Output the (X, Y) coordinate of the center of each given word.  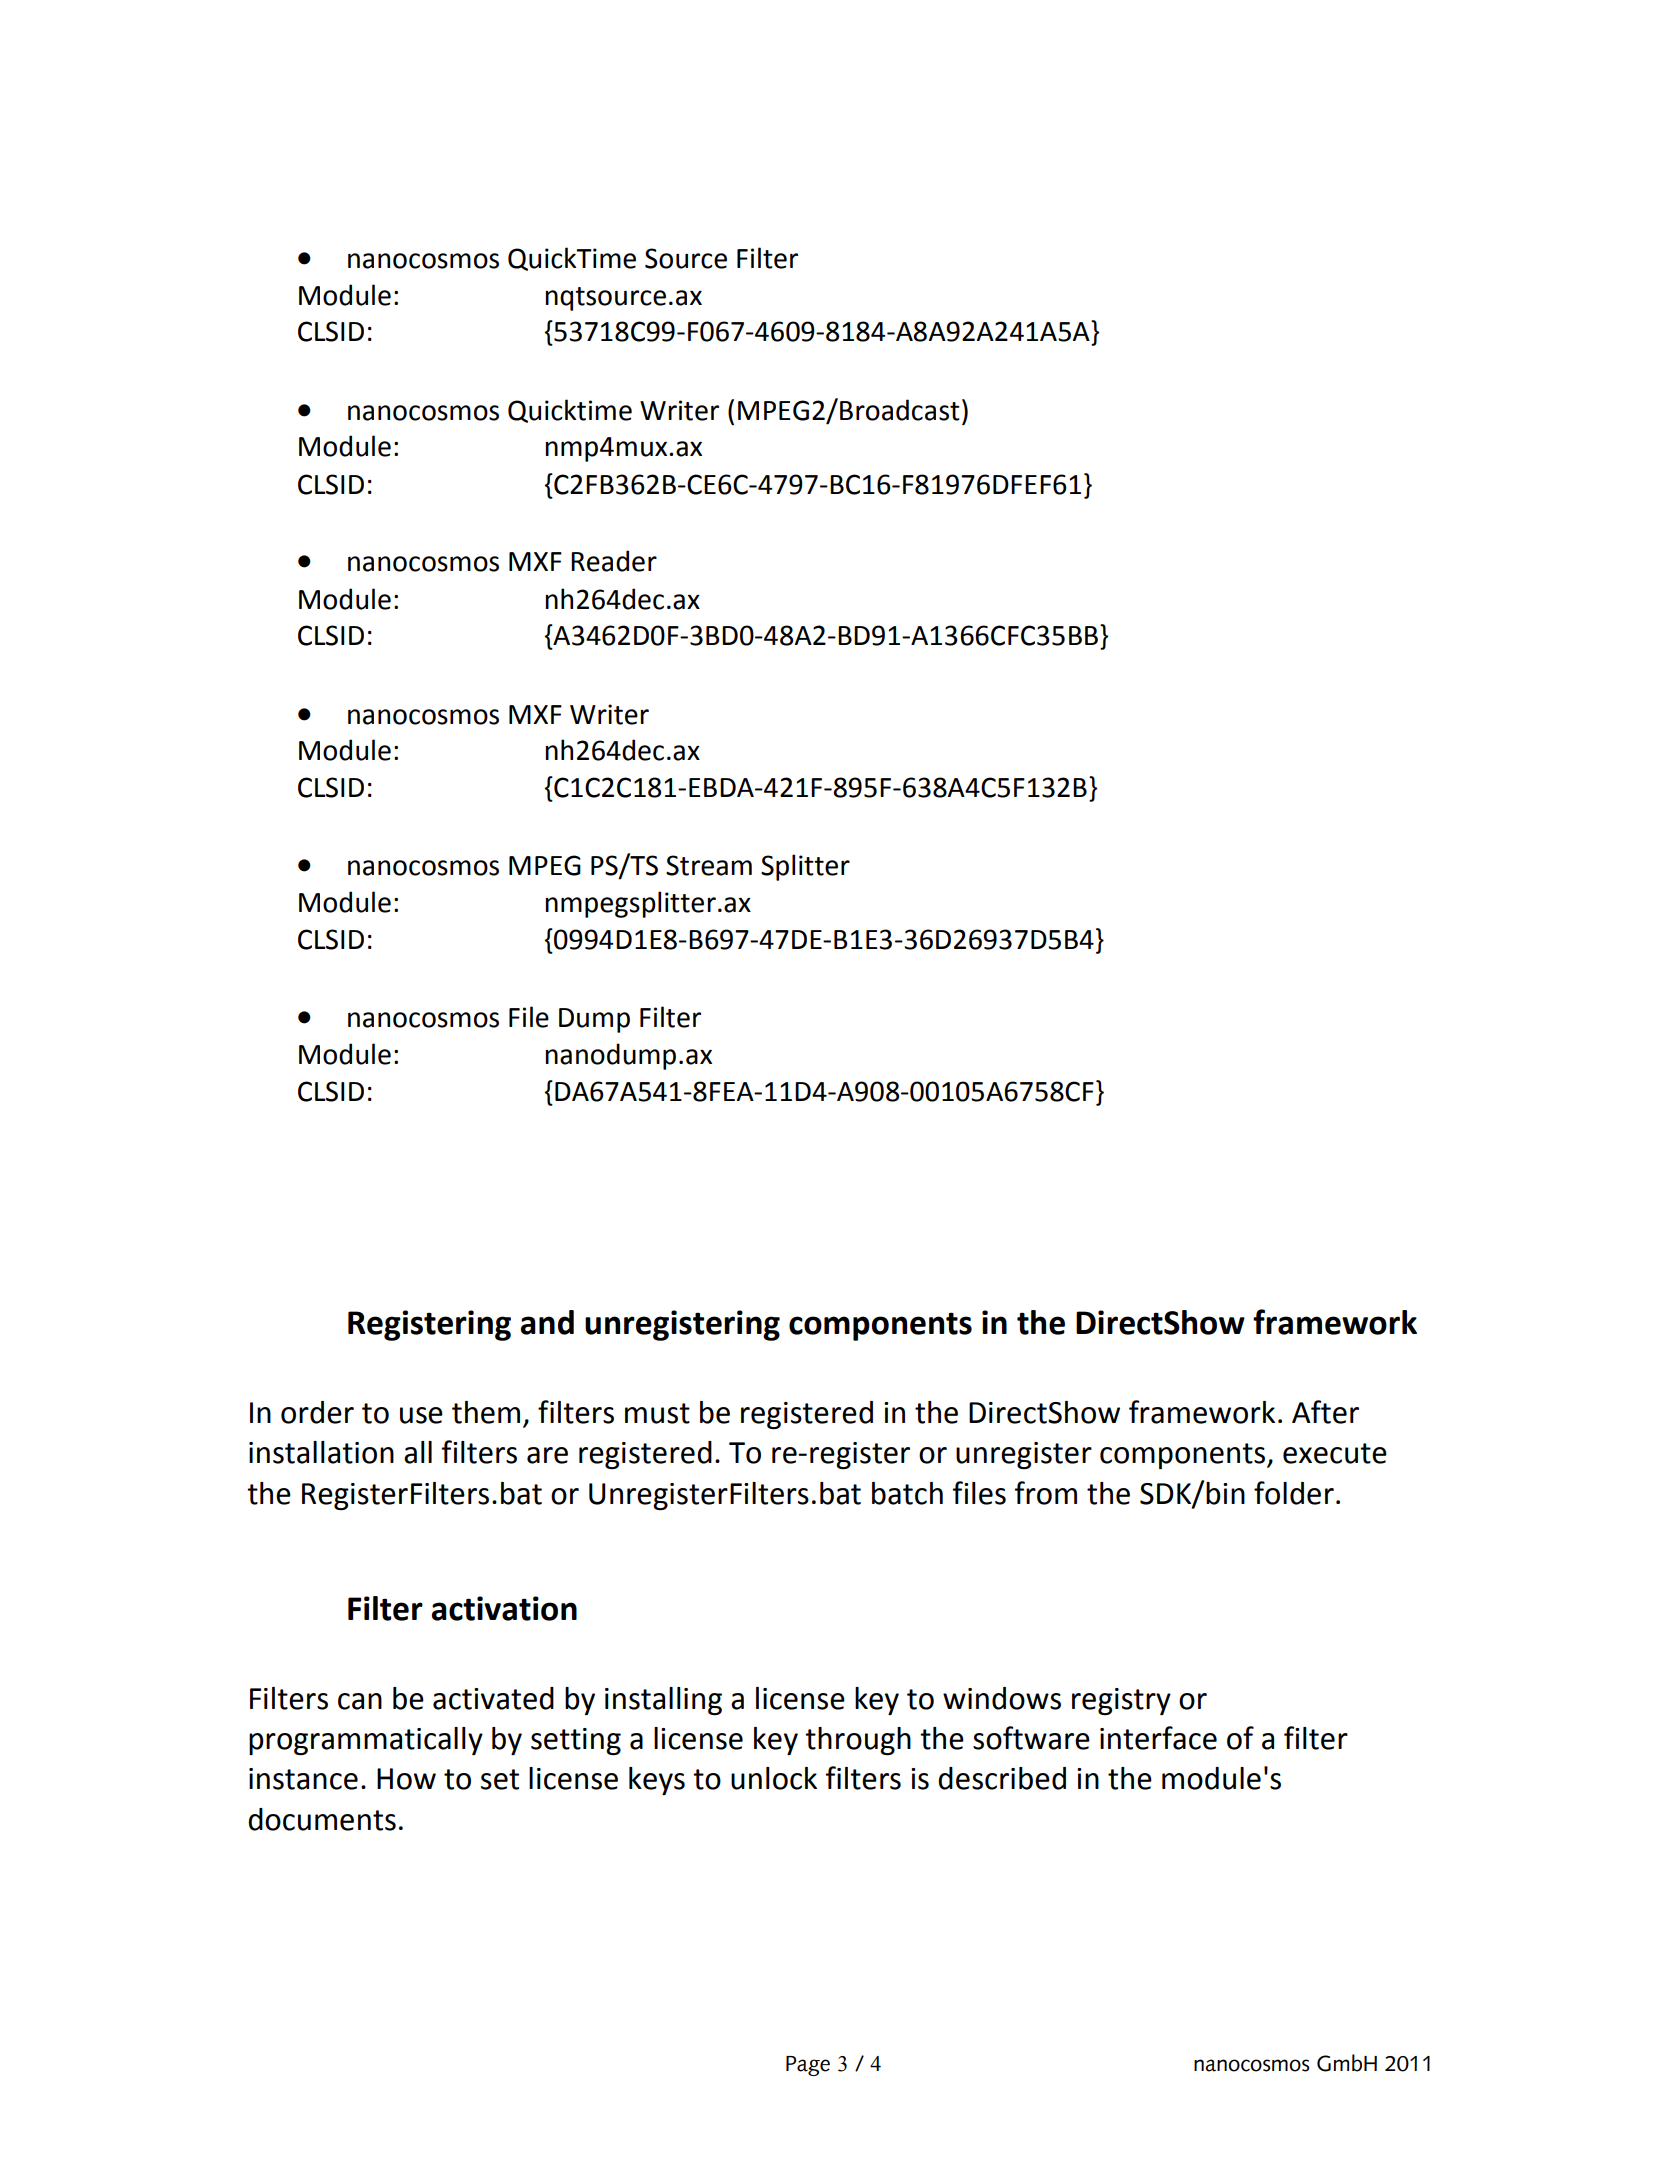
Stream (709, 865)
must (657, 1413)
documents (322, 1819)
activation (504, 1608)
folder (1294, 1493)
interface (1158, 1738)
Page (808, 2066)
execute (1335, 1453)
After (1325, 1412)
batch (907, 1493)
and (547, 1322)
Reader (614, 561)
